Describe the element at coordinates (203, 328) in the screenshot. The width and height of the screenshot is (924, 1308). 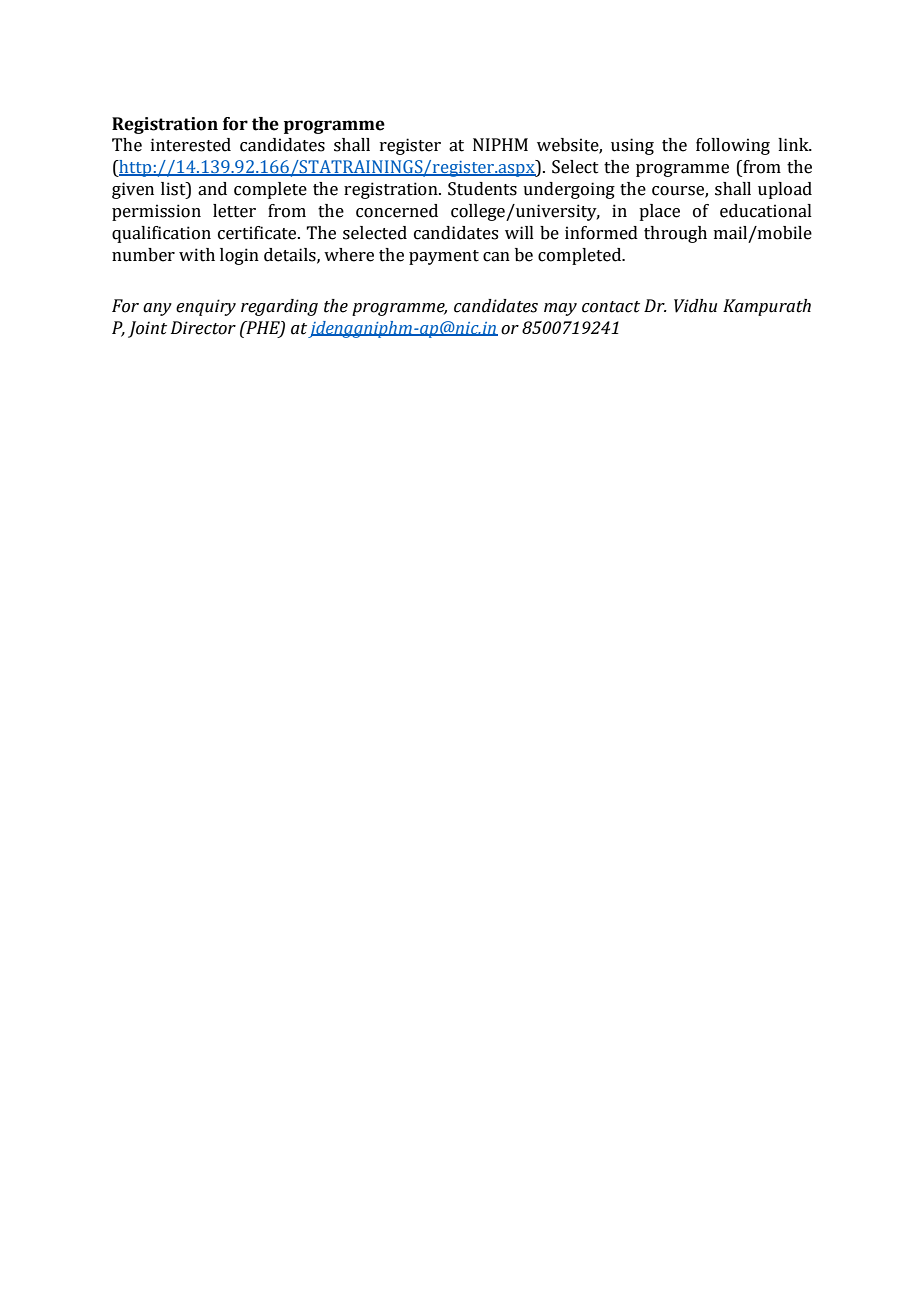
I see `Director` at that location.
